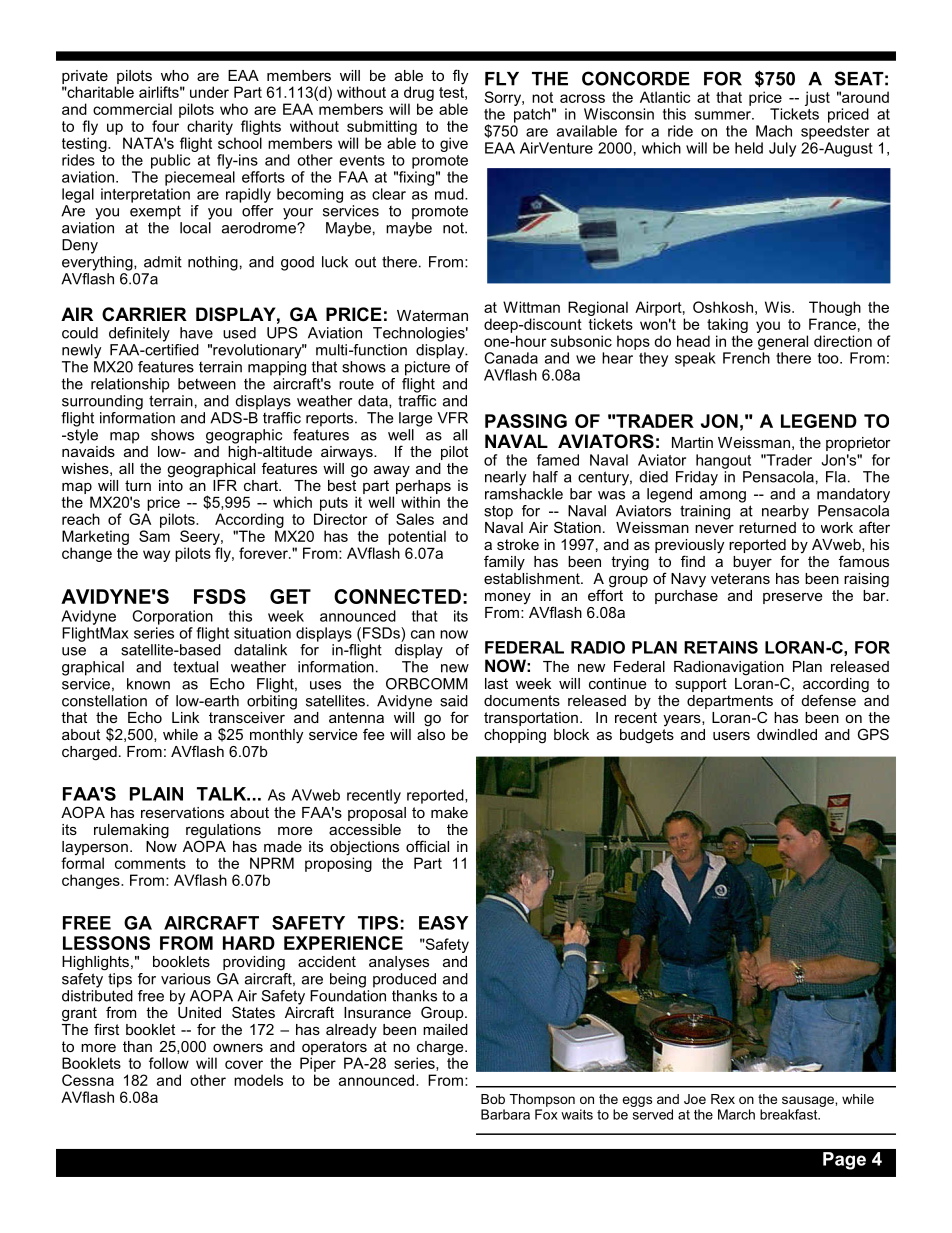 Image resolution: width=952 pixels, height=1233 pixels. Describe the element at coordinates (787, 734) in the screenshot. I see `dwindled` at that location.
